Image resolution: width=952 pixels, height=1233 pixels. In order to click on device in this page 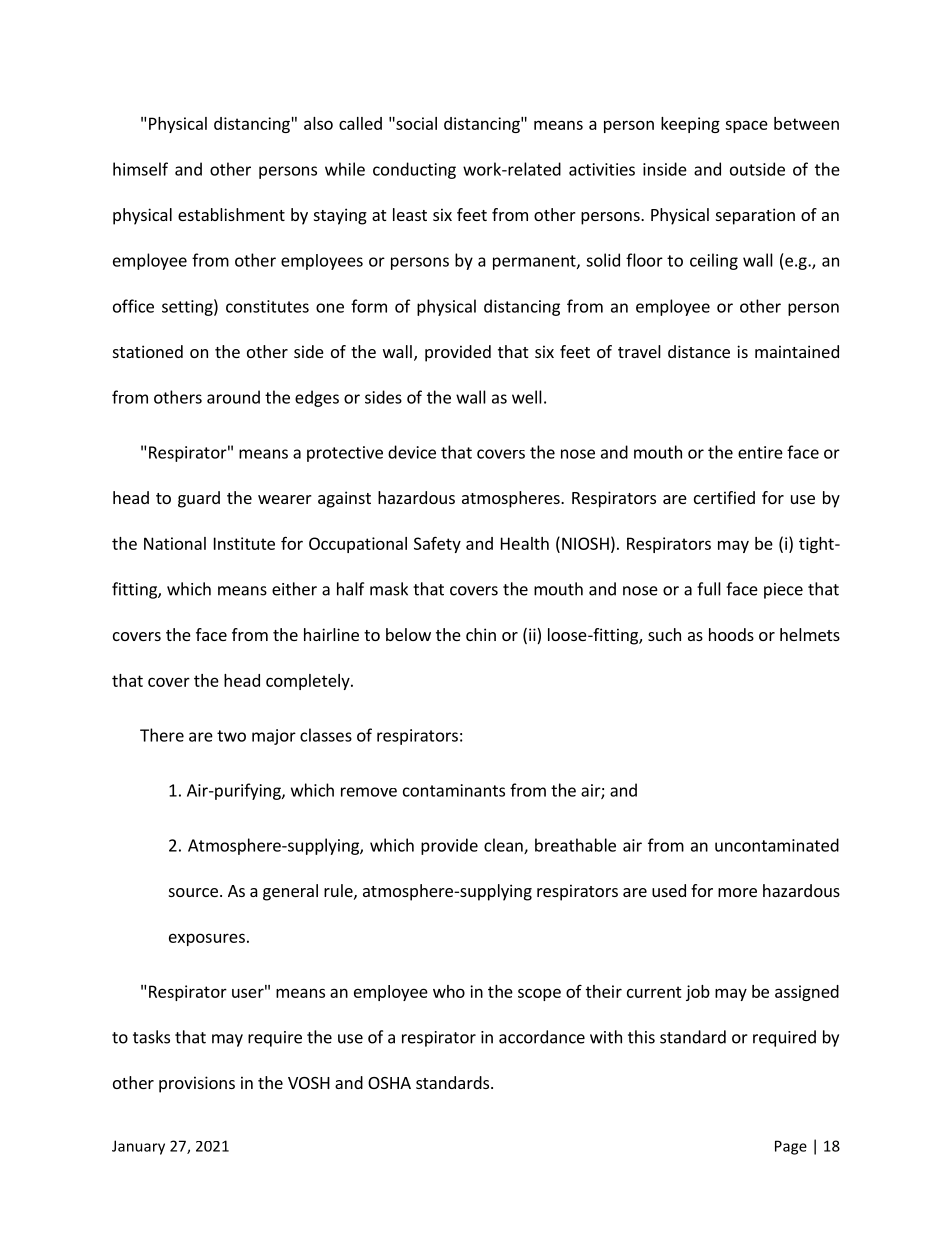, I will do `click(412, 452)`.
